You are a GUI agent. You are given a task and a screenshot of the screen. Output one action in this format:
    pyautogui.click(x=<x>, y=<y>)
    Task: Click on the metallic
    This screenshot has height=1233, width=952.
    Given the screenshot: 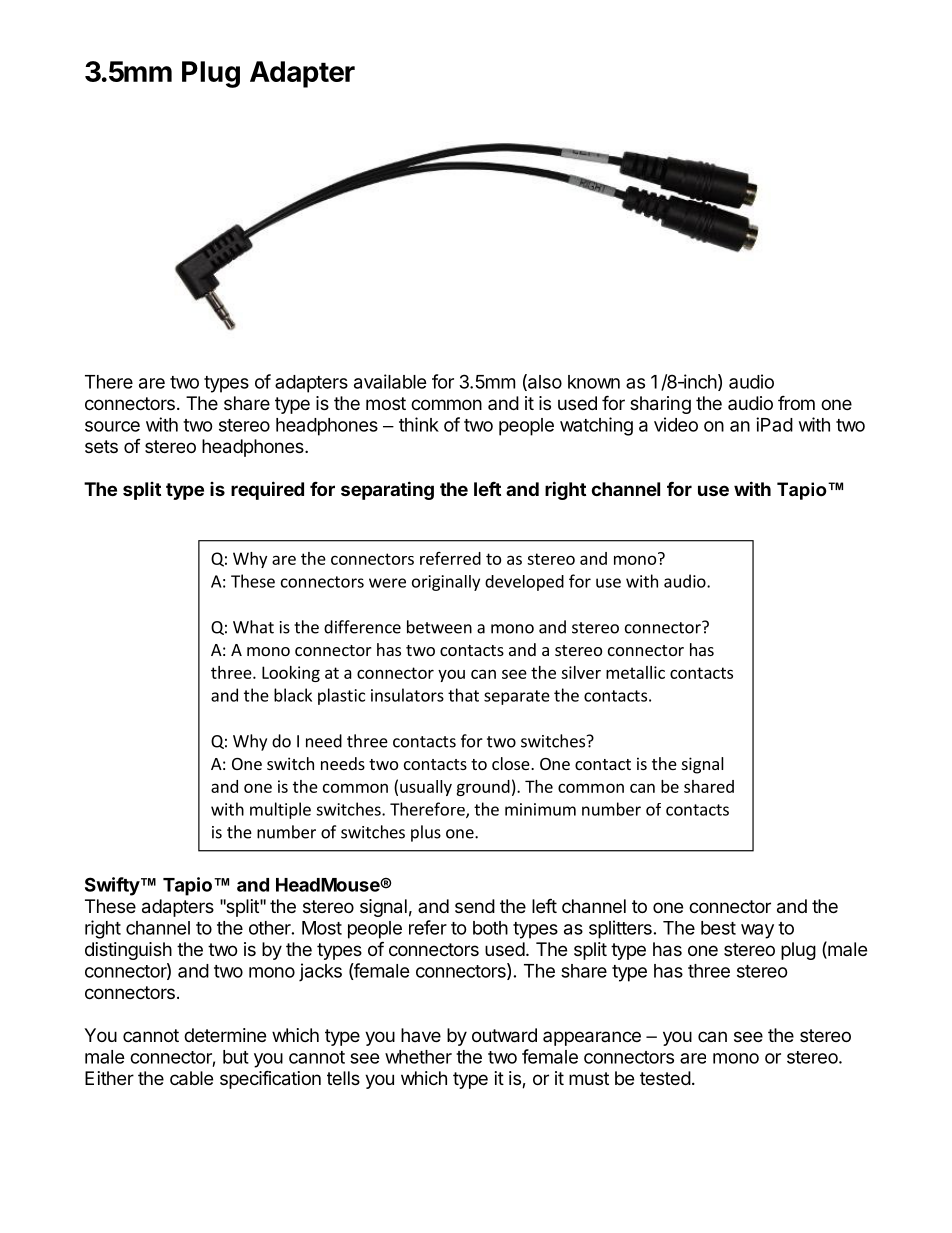 What is the action you would take?
    pyautogui.click(x=635, y=672)
